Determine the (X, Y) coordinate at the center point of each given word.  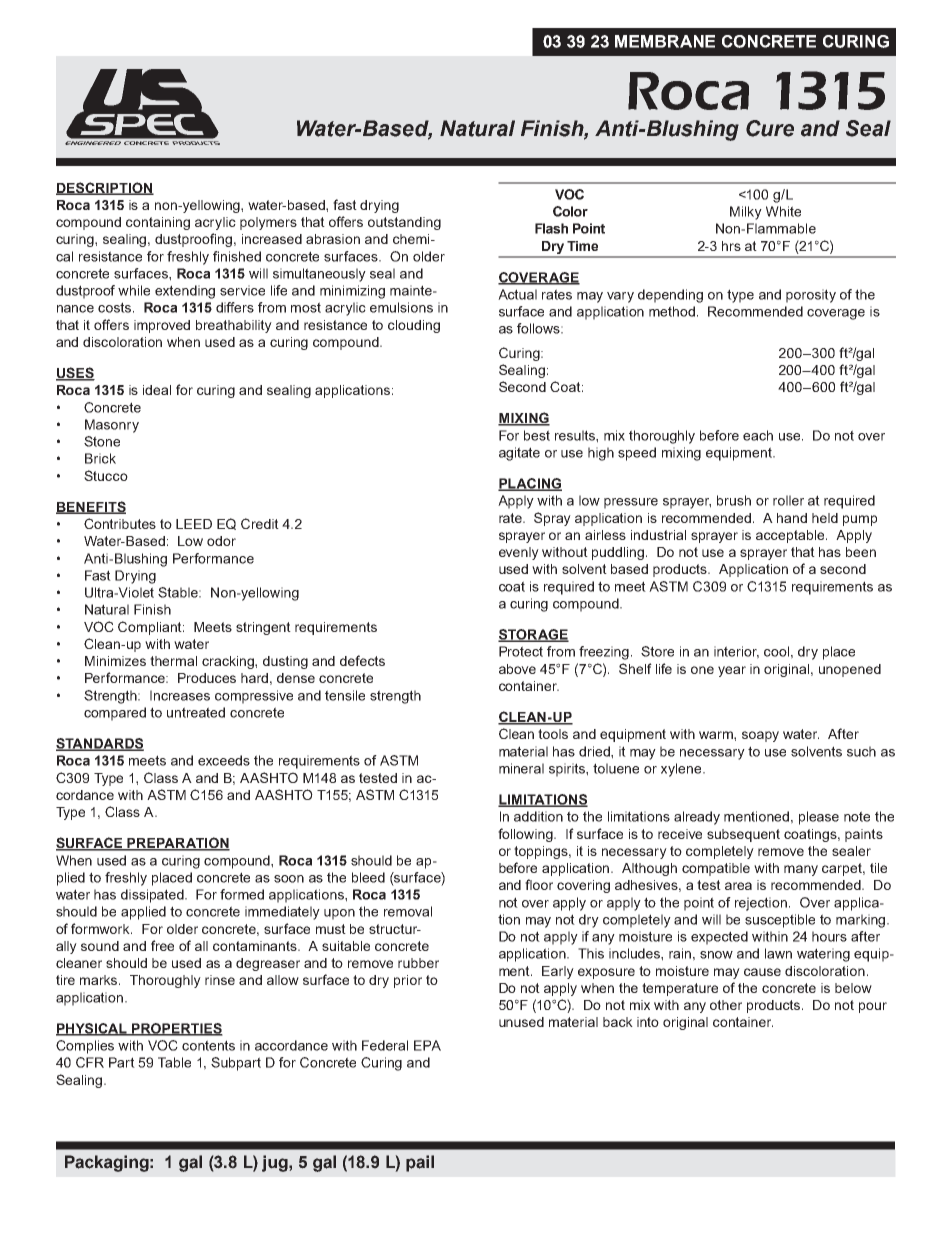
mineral (521, 768)
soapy (760, 736)
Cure (770, 128)
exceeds (224, 760)
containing (158, 223)
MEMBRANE (665, 41)
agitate (519, 454)
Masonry (112, 426)
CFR (90, 1062)
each (758, 435)
